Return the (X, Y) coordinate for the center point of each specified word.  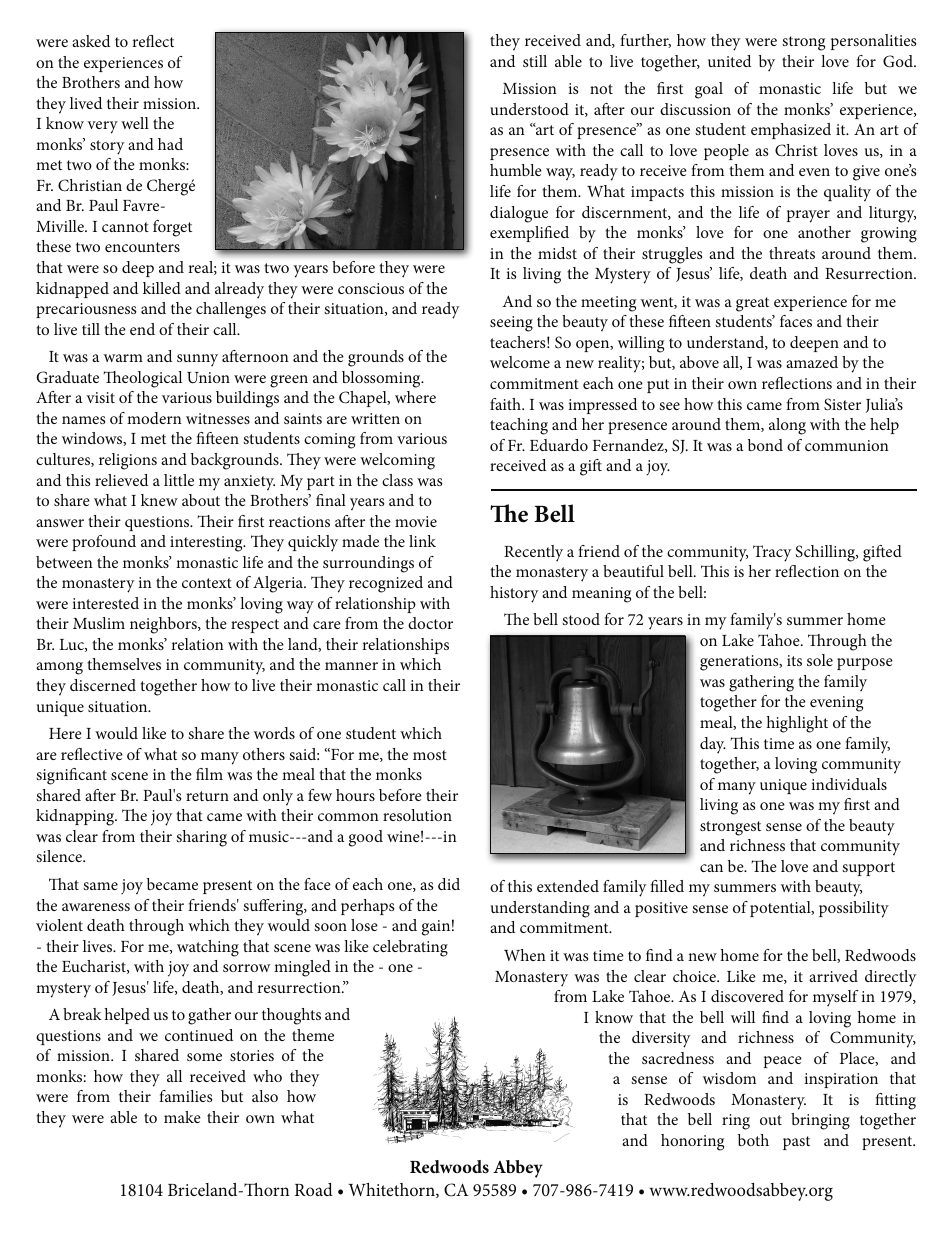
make (182, 1117)
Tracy (772, 553)
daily (522, 109)
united (729, 61)
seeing (511, 324)
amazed (812, 362)
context (207, 583)
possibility (854, 909)
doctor (430, 623)
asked (91, 41)
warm (123, 358)
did (449, 884)
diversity (661, 1039)
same (100, 886)
